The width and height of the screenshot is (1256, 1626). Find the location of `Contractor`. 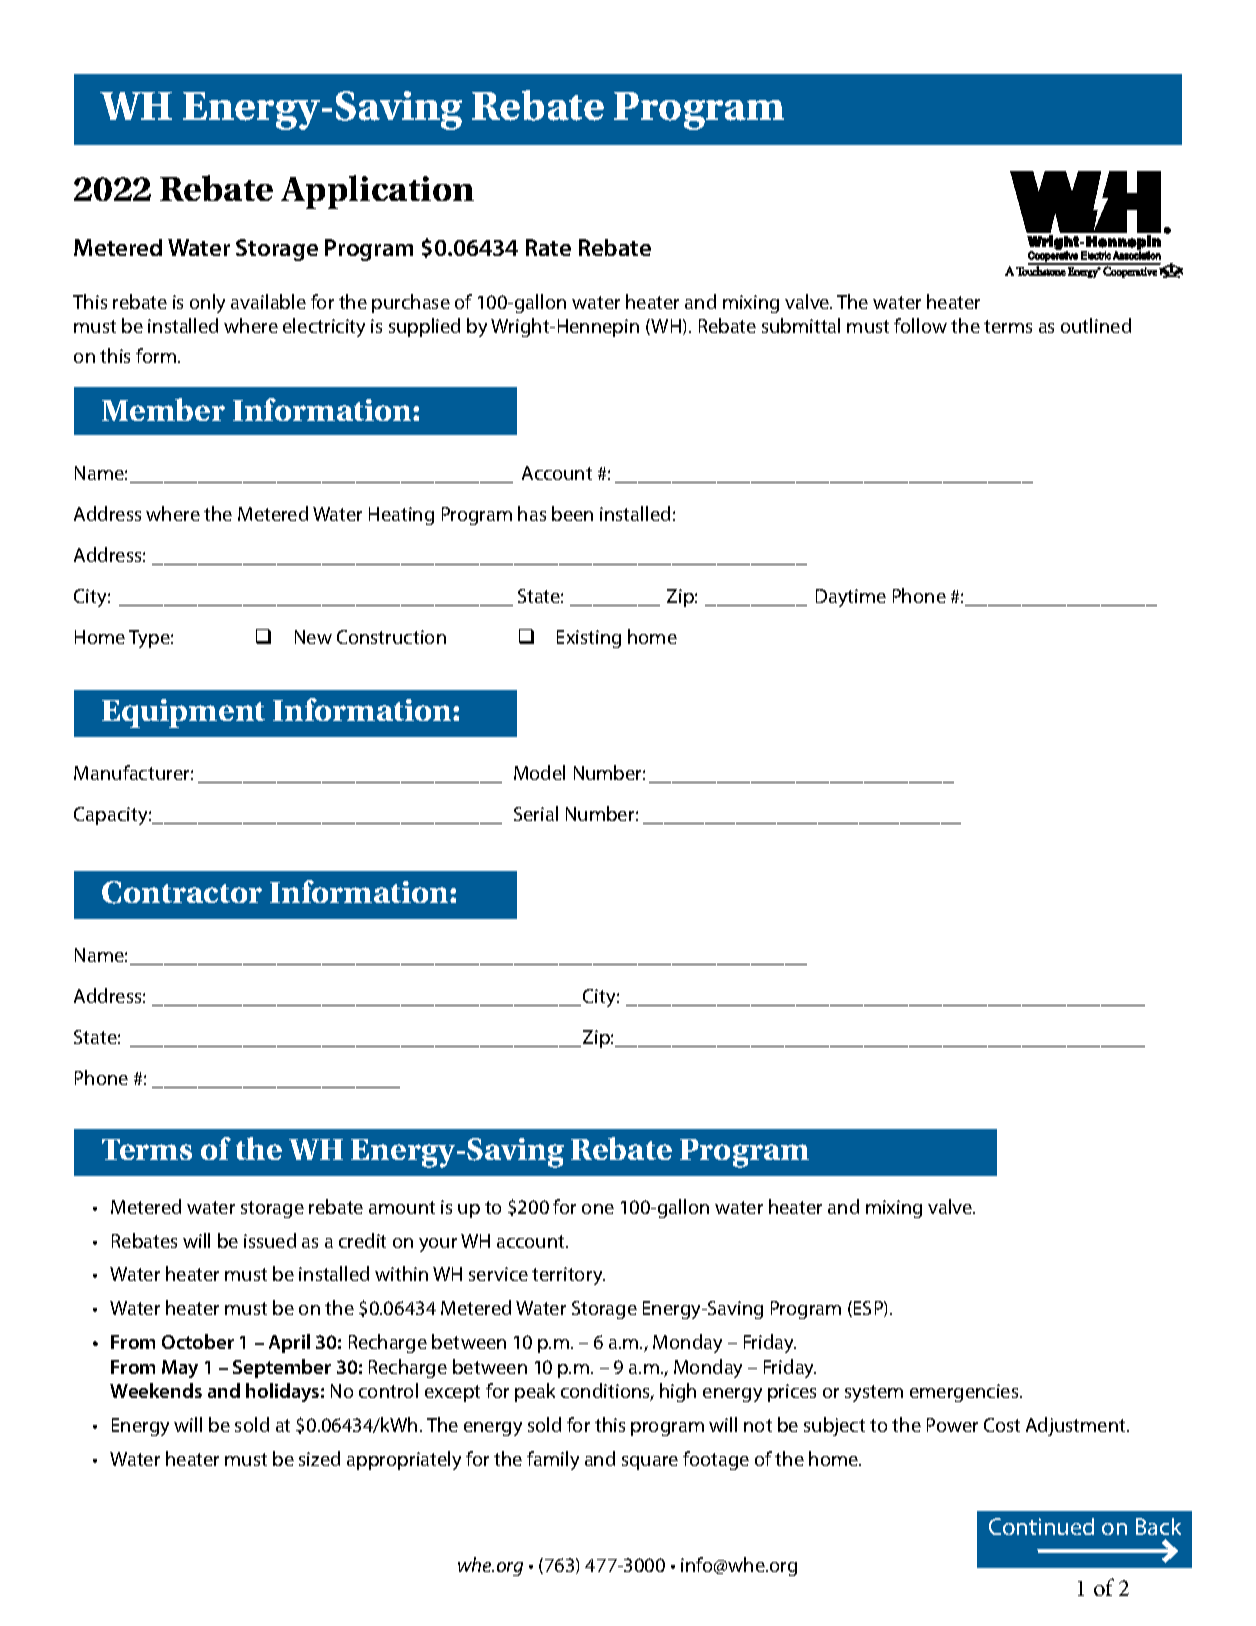

Contractor is located at coordinates (182, 892).
